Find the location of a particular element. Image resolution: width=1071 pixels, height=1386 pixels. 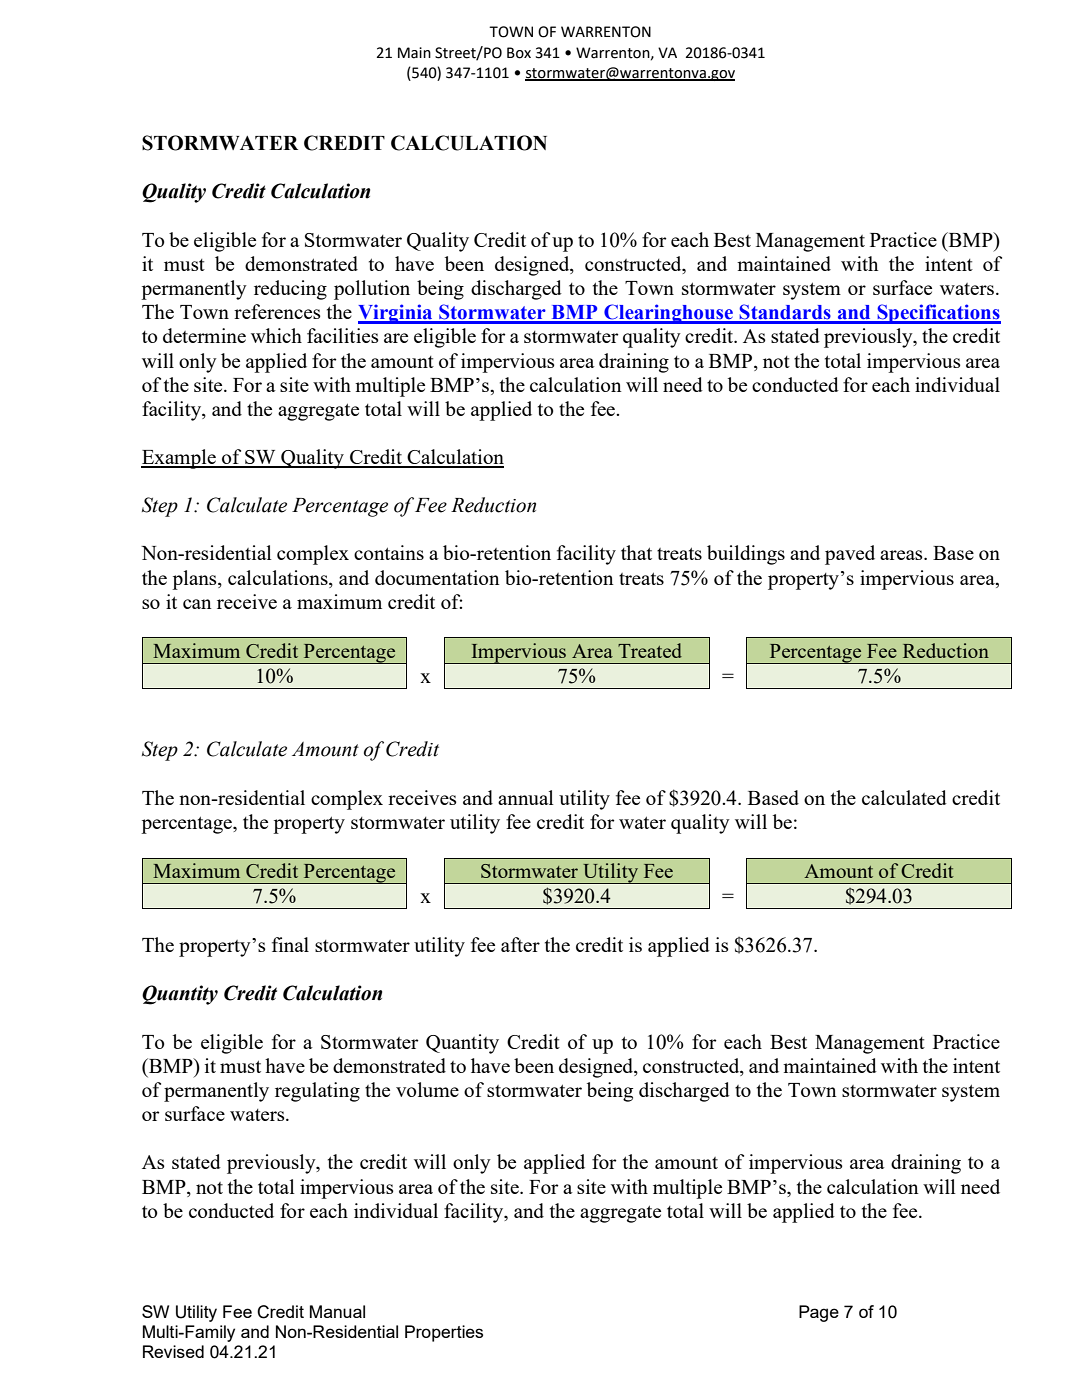

reducing is located at coordinates (290, 290).
